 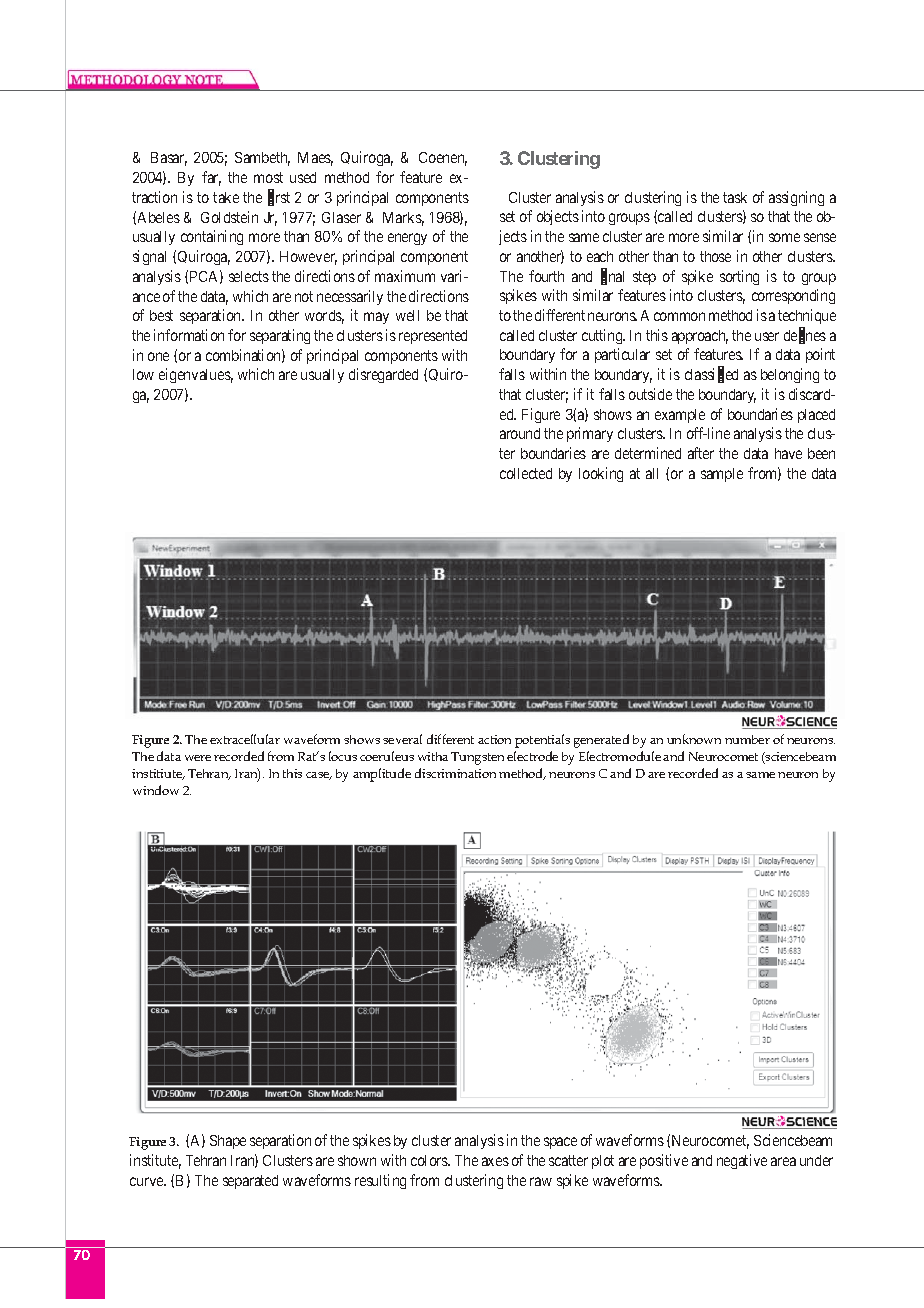 I want to click on Shape, so click(x=228, y=1142).
